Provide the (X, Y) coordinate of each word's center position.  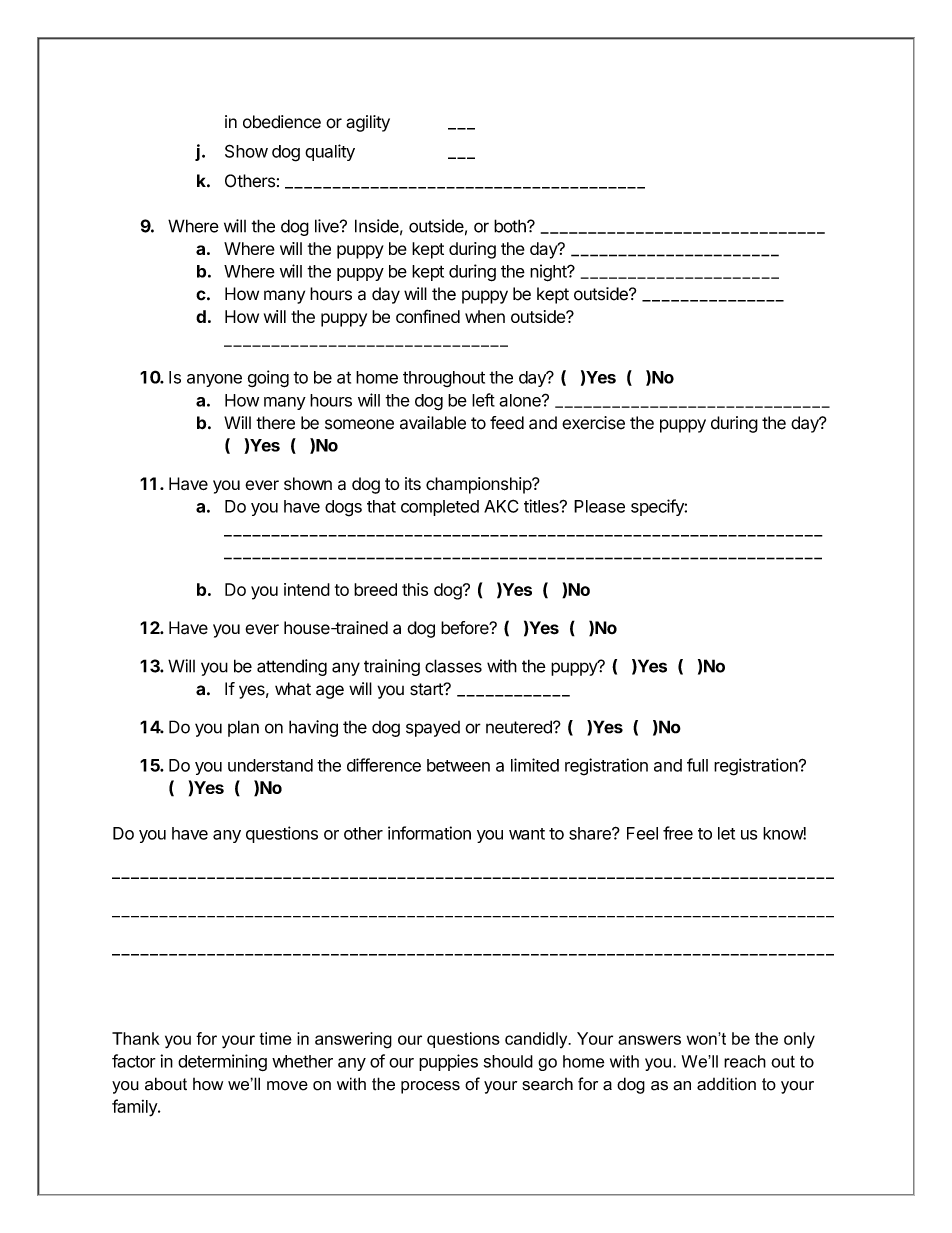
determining (222, 1062)
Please (599, 506)
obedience (282, 122)
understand (270, 765)
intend (307, 589)
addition (726, 1084)
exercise (593, 423)
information (429, 833)
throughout (444, 379)
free (678, 833)
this (415, 589)
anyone (214, 380)
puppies (448, 1062)
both (511, 226)
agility (368, 123)
